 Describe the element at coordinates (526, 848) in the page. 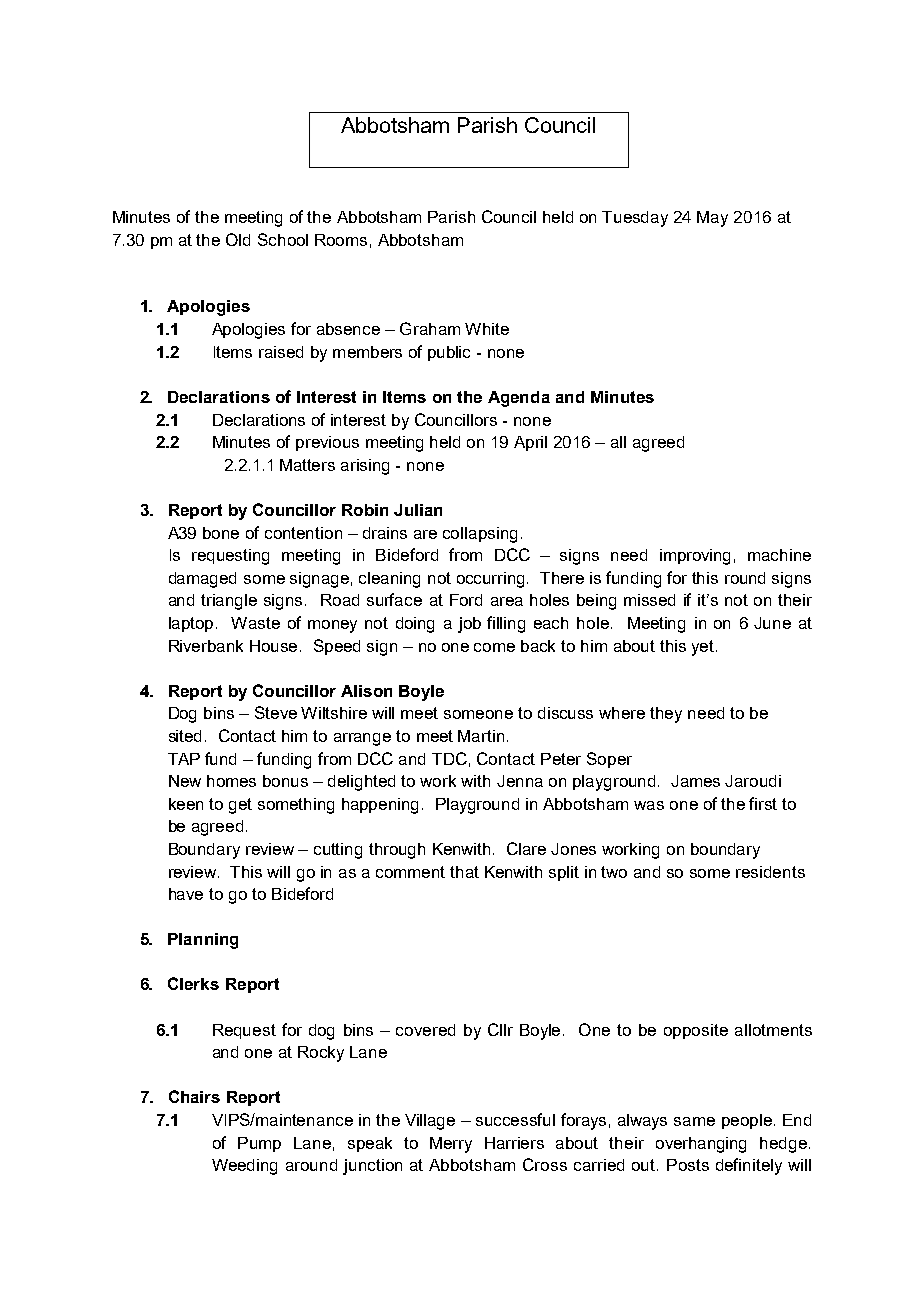

I see `Clare` at that location.
